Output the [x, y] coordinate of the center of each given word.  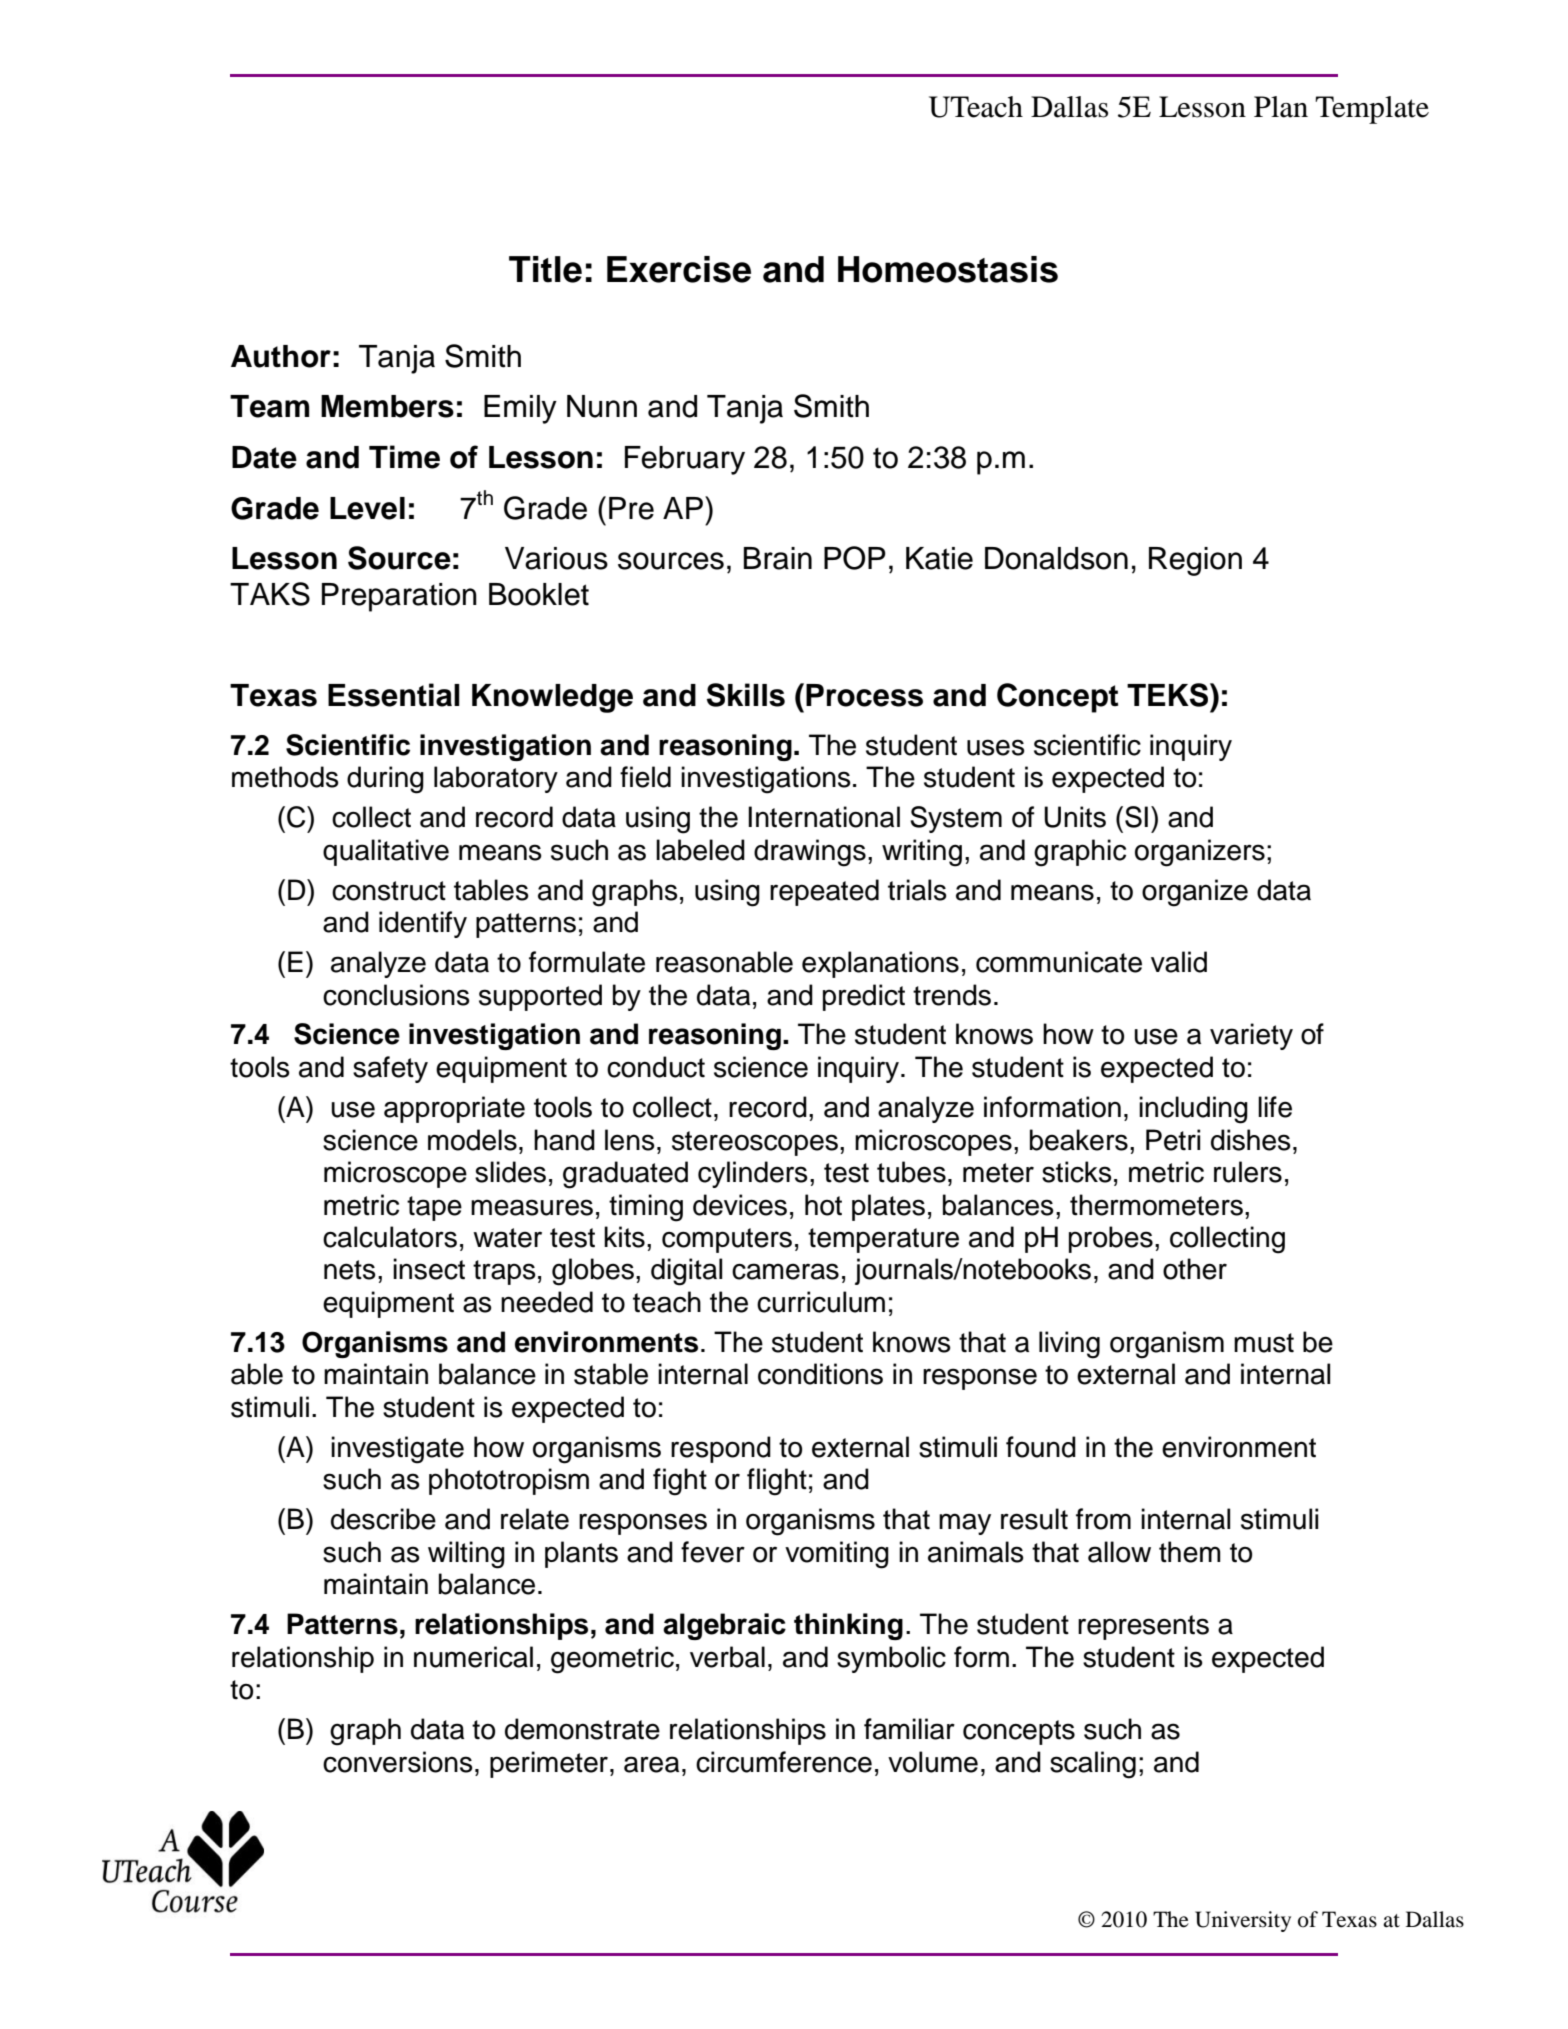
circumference [784, 1762]
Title [545, 269]
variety [1251, 1036]
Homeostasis [948, 269]
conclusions [396, 995]
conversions [398, 1762]
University [1243, 1921]
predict [864, 997]
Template [1372, 110]
